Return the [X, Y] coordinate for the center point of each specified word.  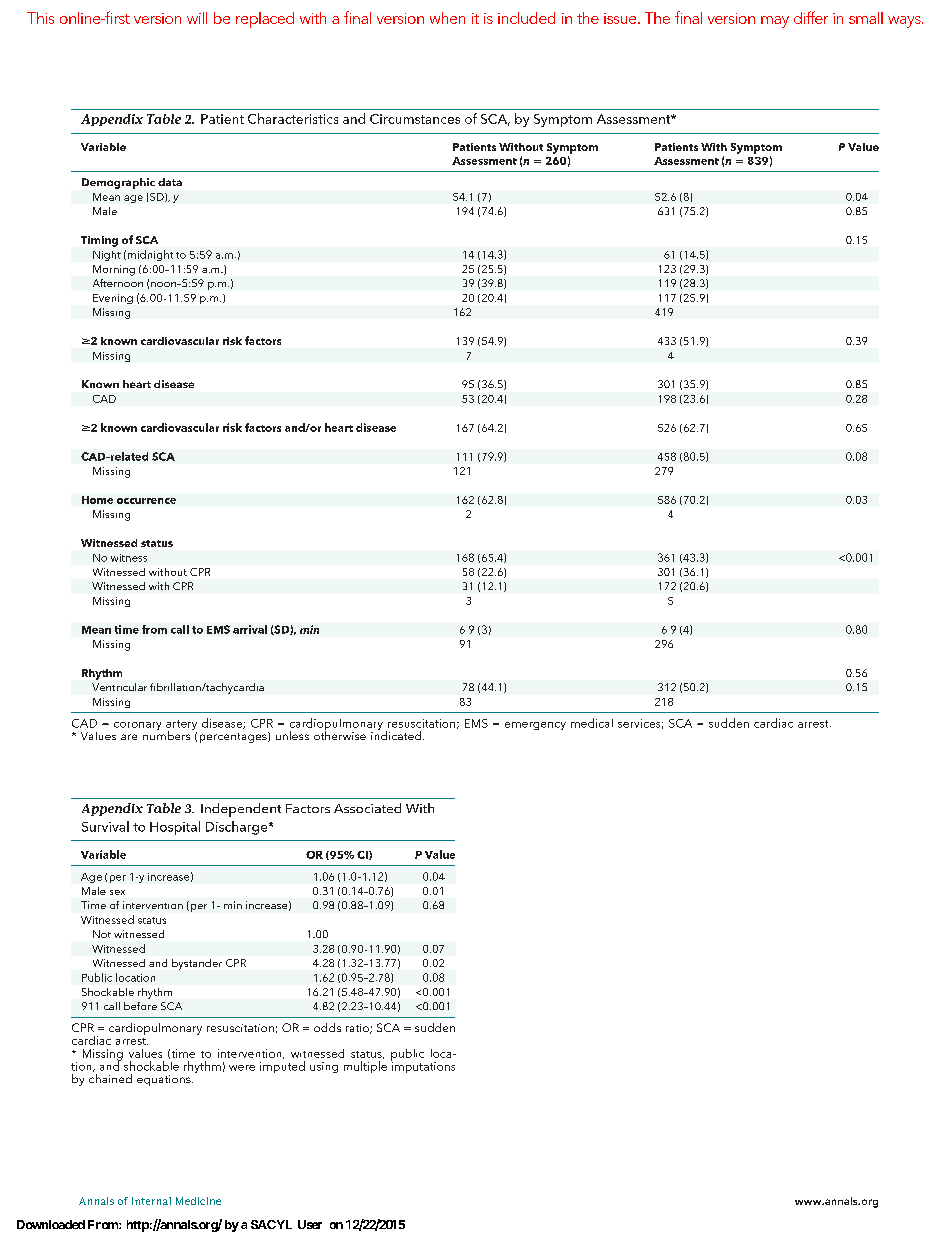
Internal [151, 1201]
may [775, 22]
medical [592, 723]
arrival [250, 629]
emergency [535, 726]
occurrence [146, 501]
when [447, 18]
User [310, 1224]
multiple [365, 1067]
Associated [367, 808]
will [197, 18]
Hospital [175, 828]
